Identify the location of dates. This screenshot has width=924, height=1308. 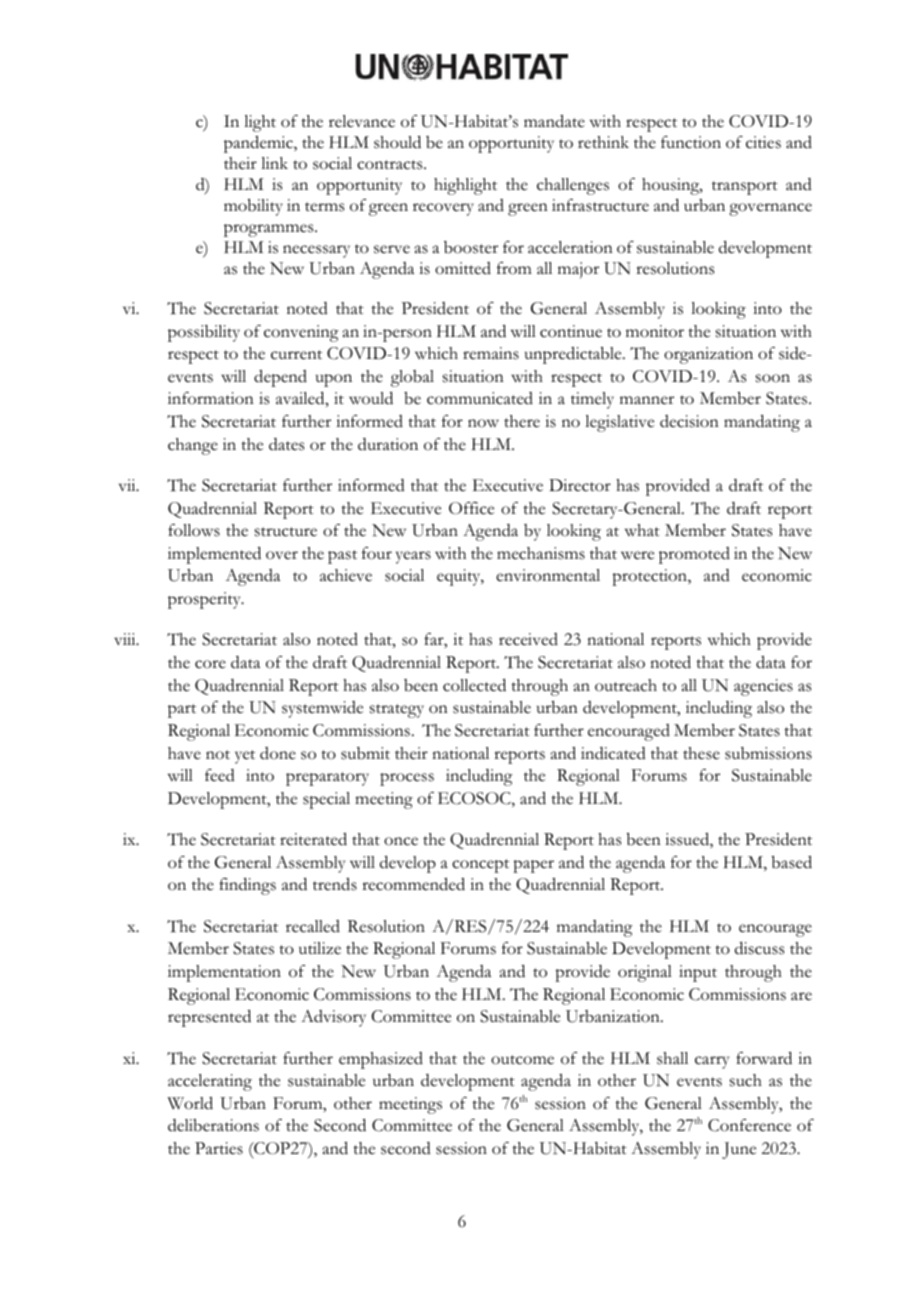
(286, 444).
